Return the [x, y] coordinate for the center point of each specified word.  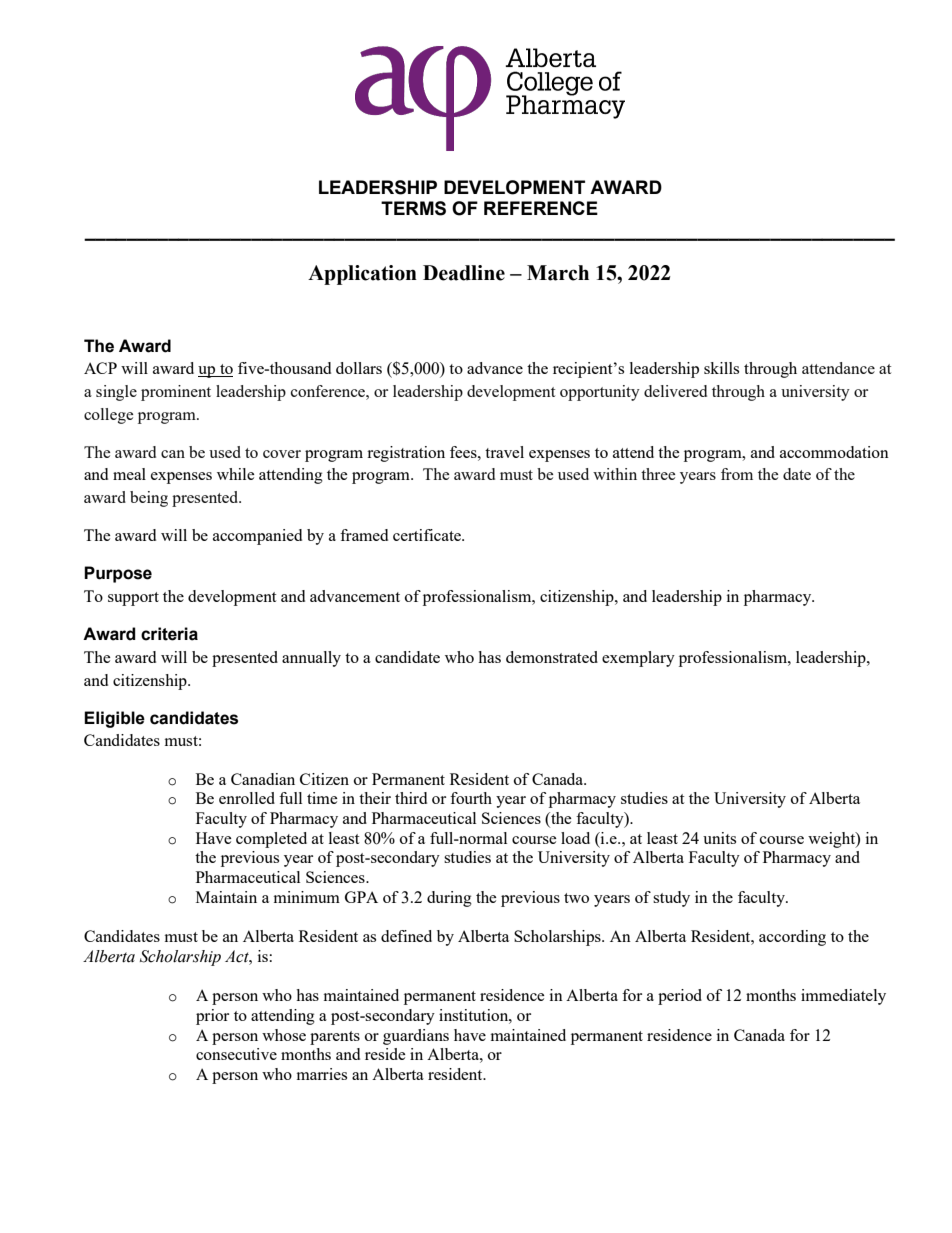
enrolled [247, 798]
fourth [471, 798]
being [149, 499]
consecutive [236, 1054]
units [719, 838]
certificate [428, 535]
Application [362, 275]
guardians [416, 1037]
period [680, 997]
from [737, 474]
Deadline [464, 273]
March [558, 273]
